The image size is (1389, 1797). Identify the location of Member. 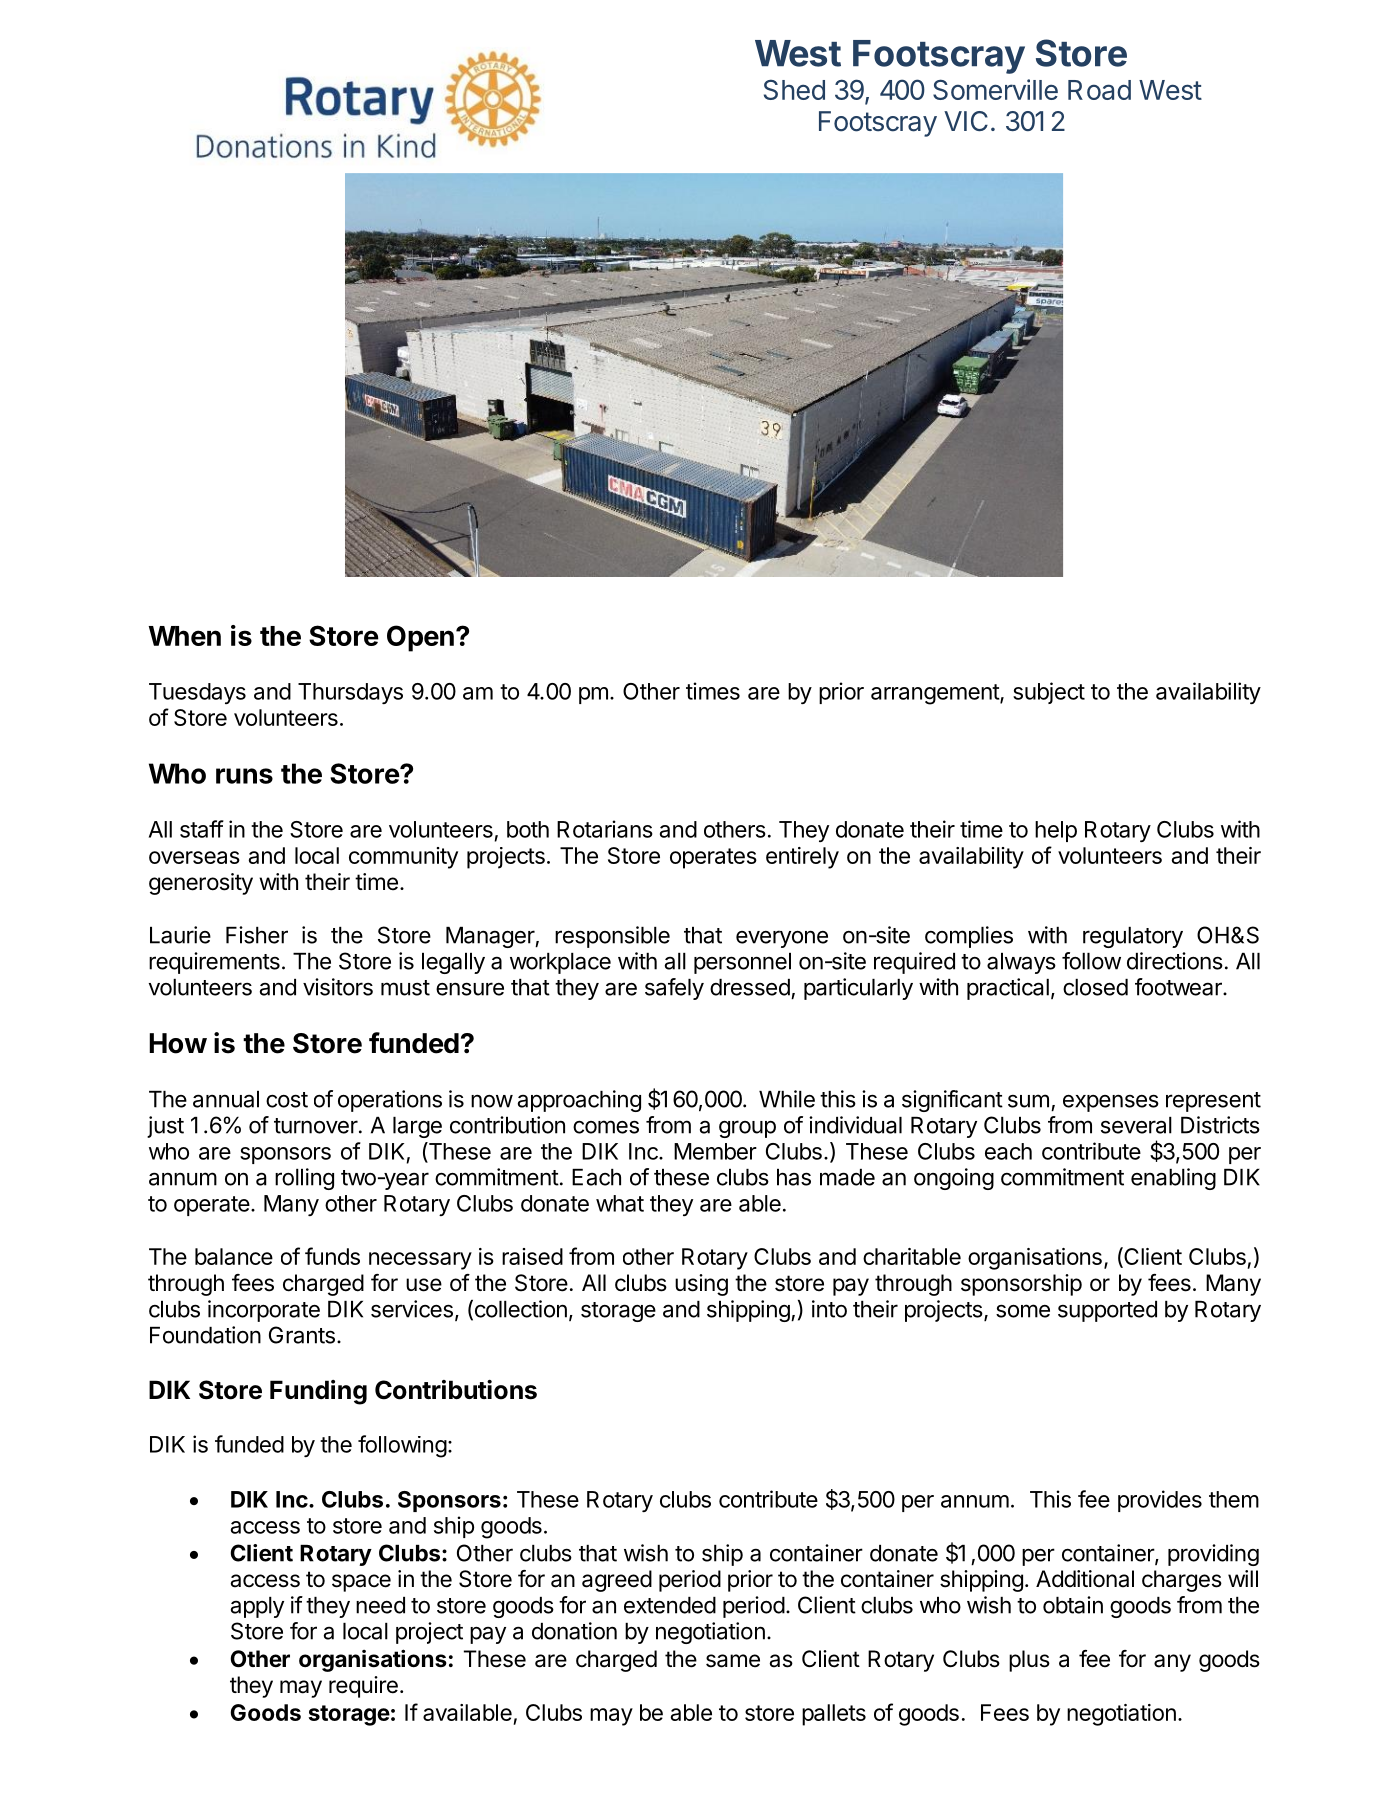
(715, 1151).
